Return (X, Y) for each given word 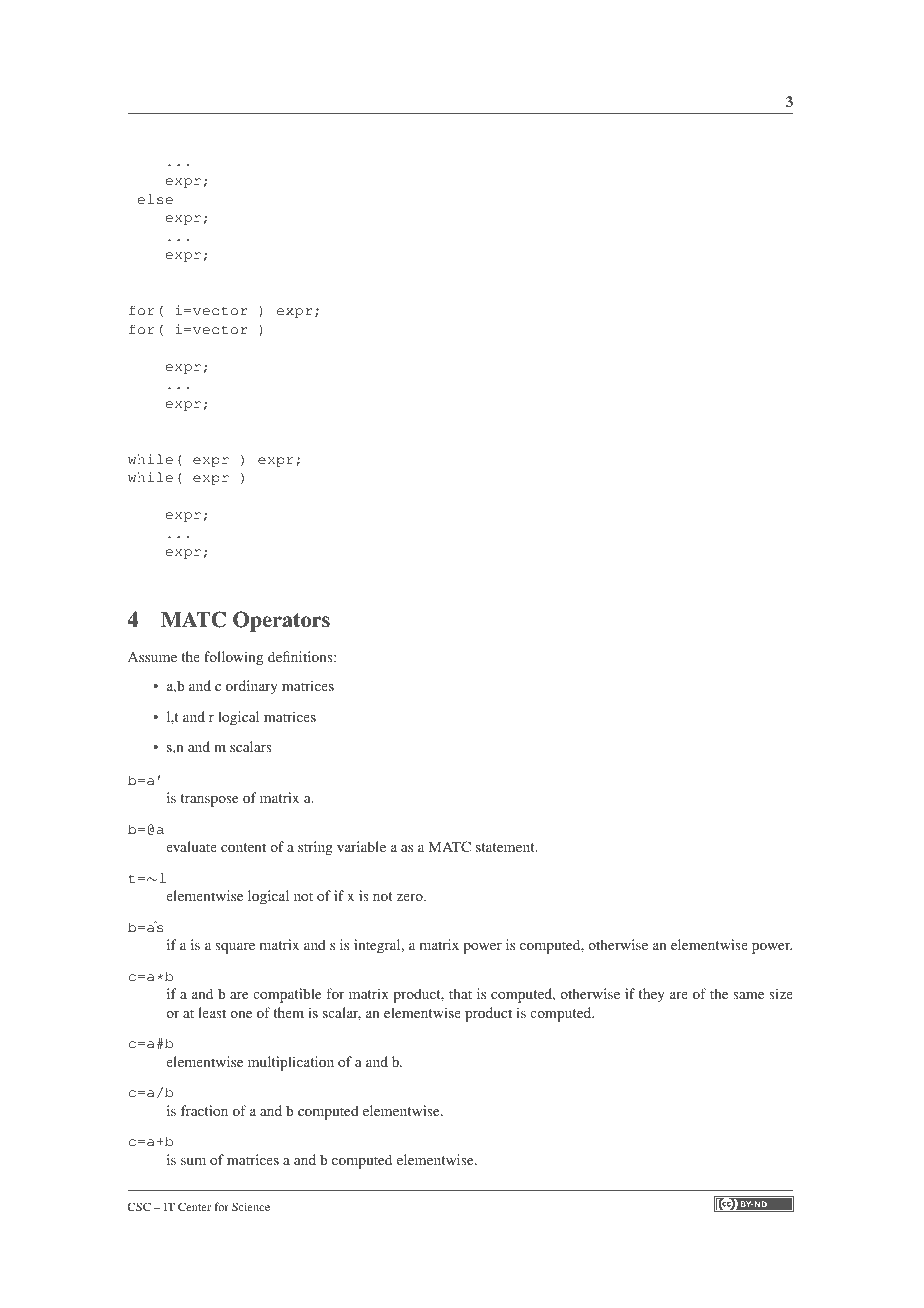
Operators (281, 621)
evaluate (191, 846)
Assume (152, 657)
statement (506, 847)
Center (194, 1206)
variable (361, 846)
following (233, 658)
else (155, 199)
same (749, 995)
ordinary (252, 687)
